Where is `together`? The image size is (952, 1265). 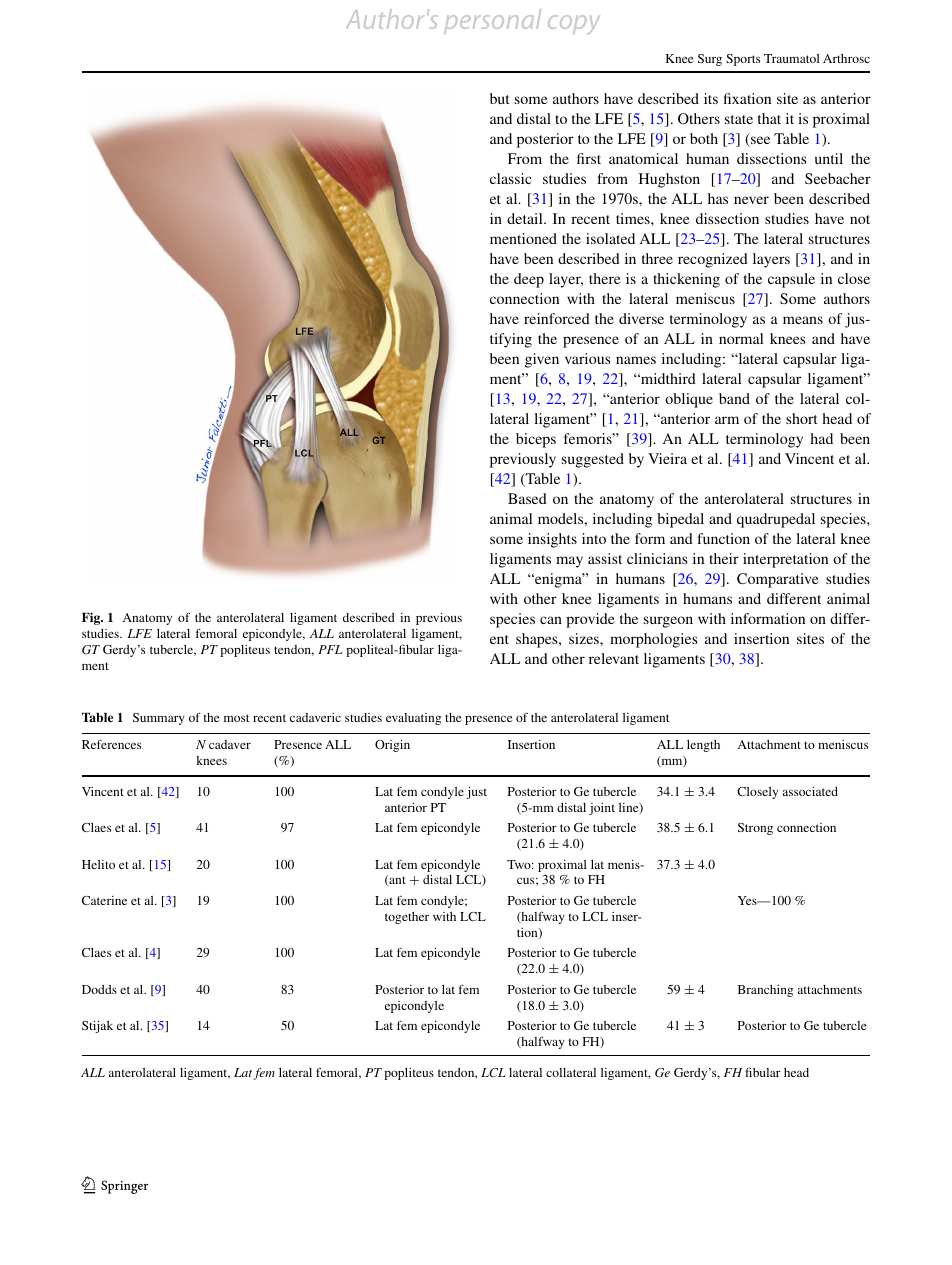 together is located at coordinates (407, 918).
